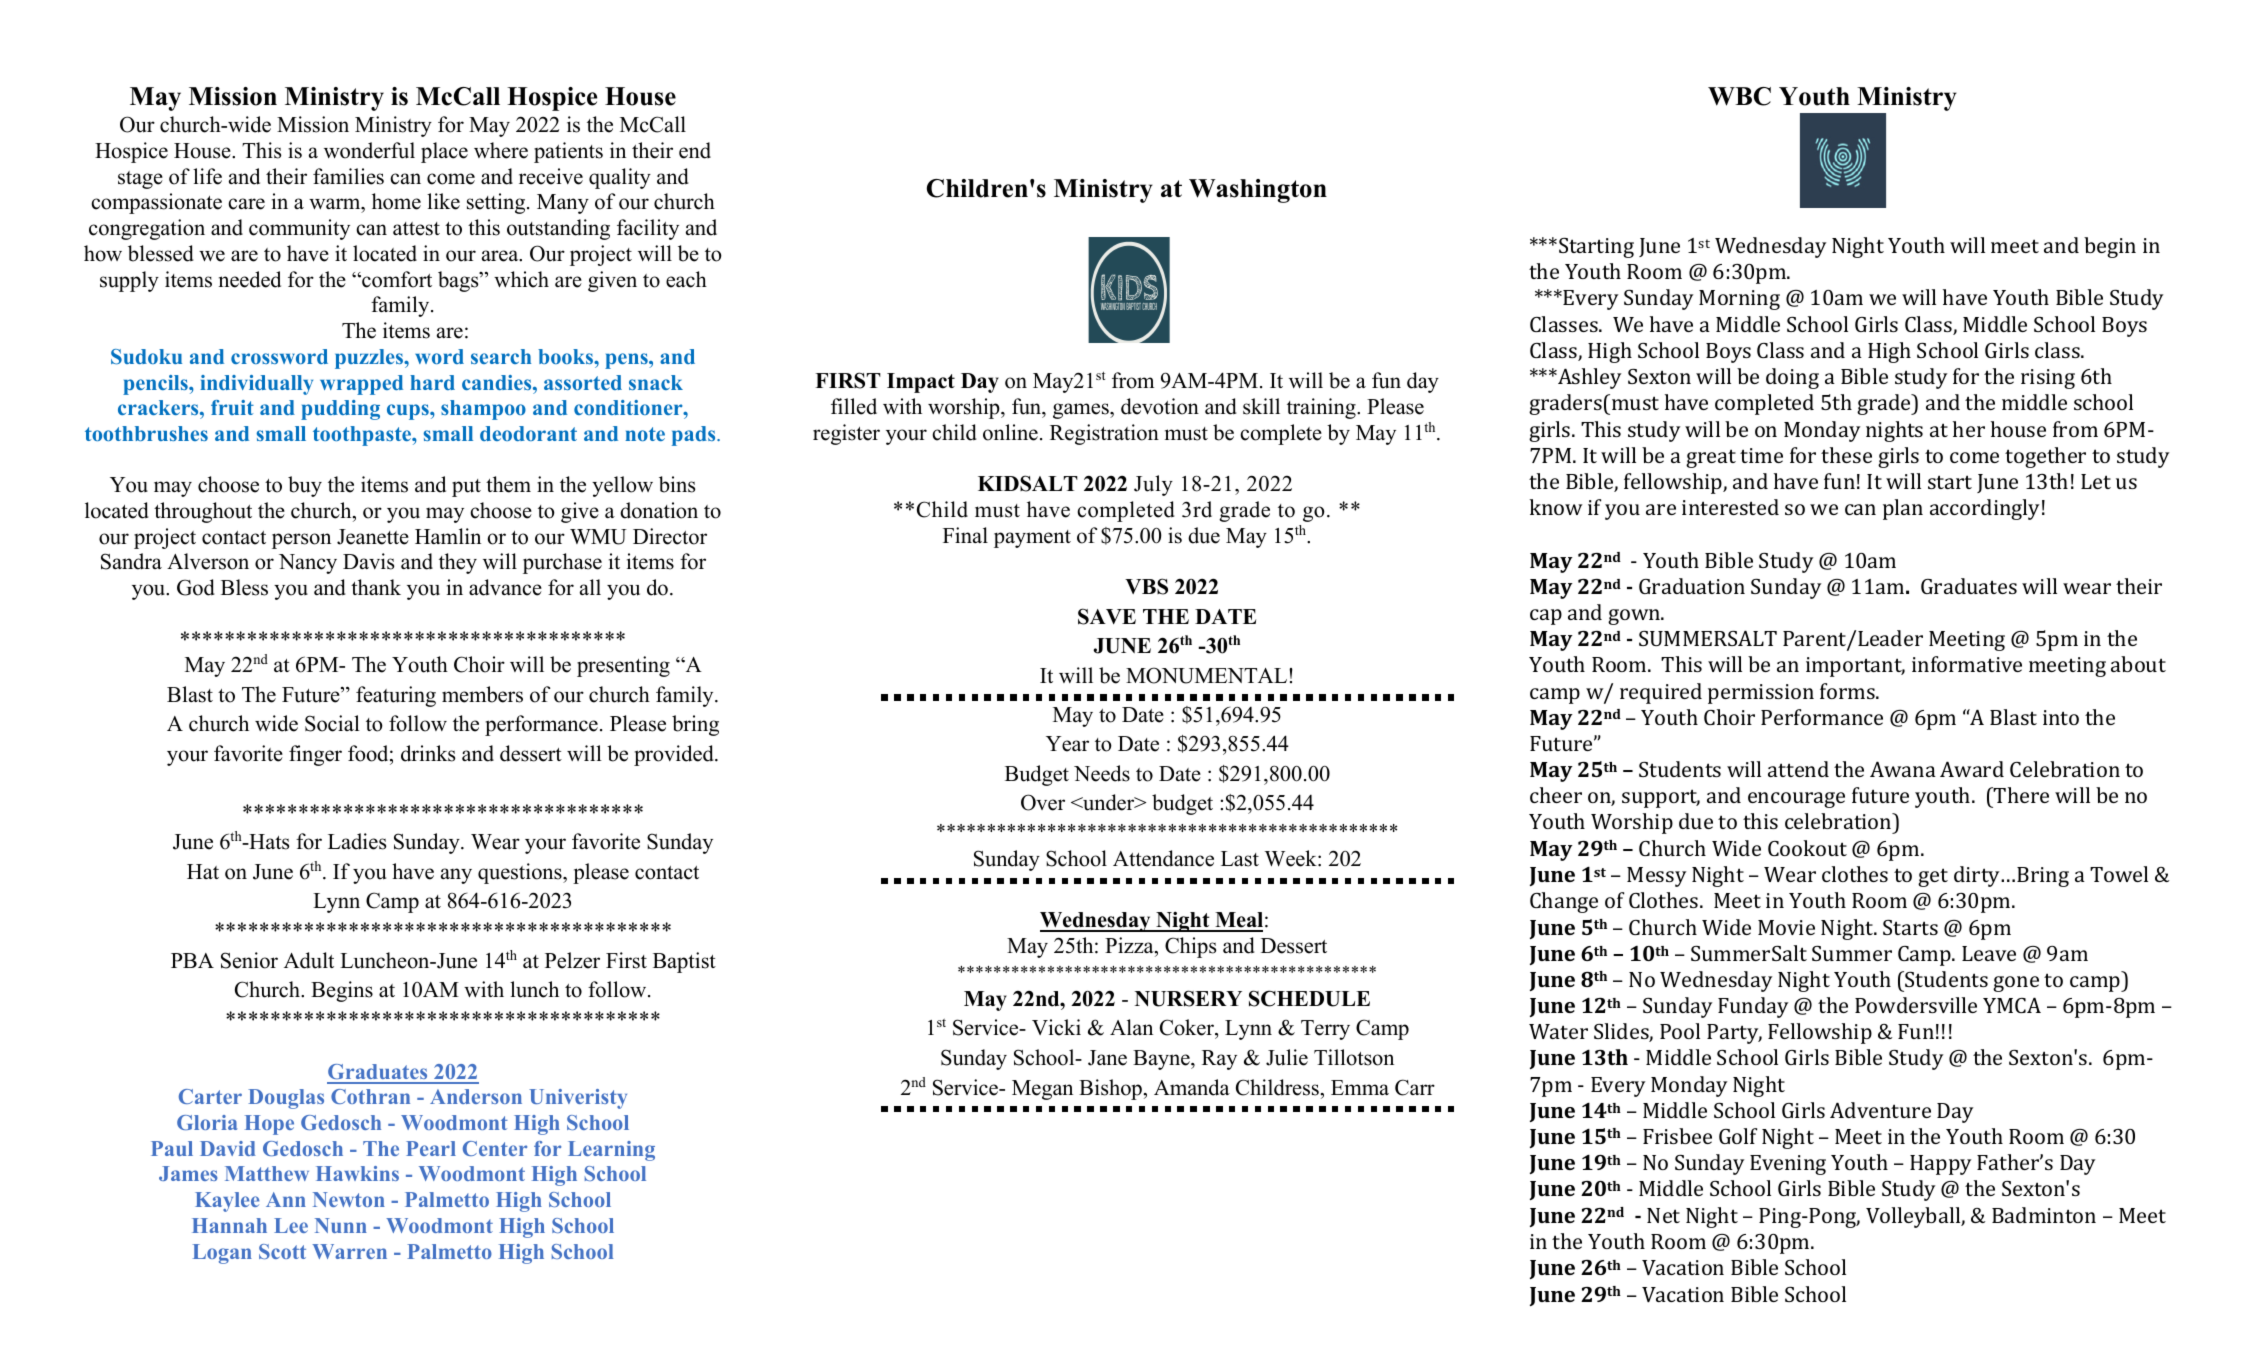  Describe the element at coordinates (1792, 378) in the screenshot. I see `doing` at that location.
